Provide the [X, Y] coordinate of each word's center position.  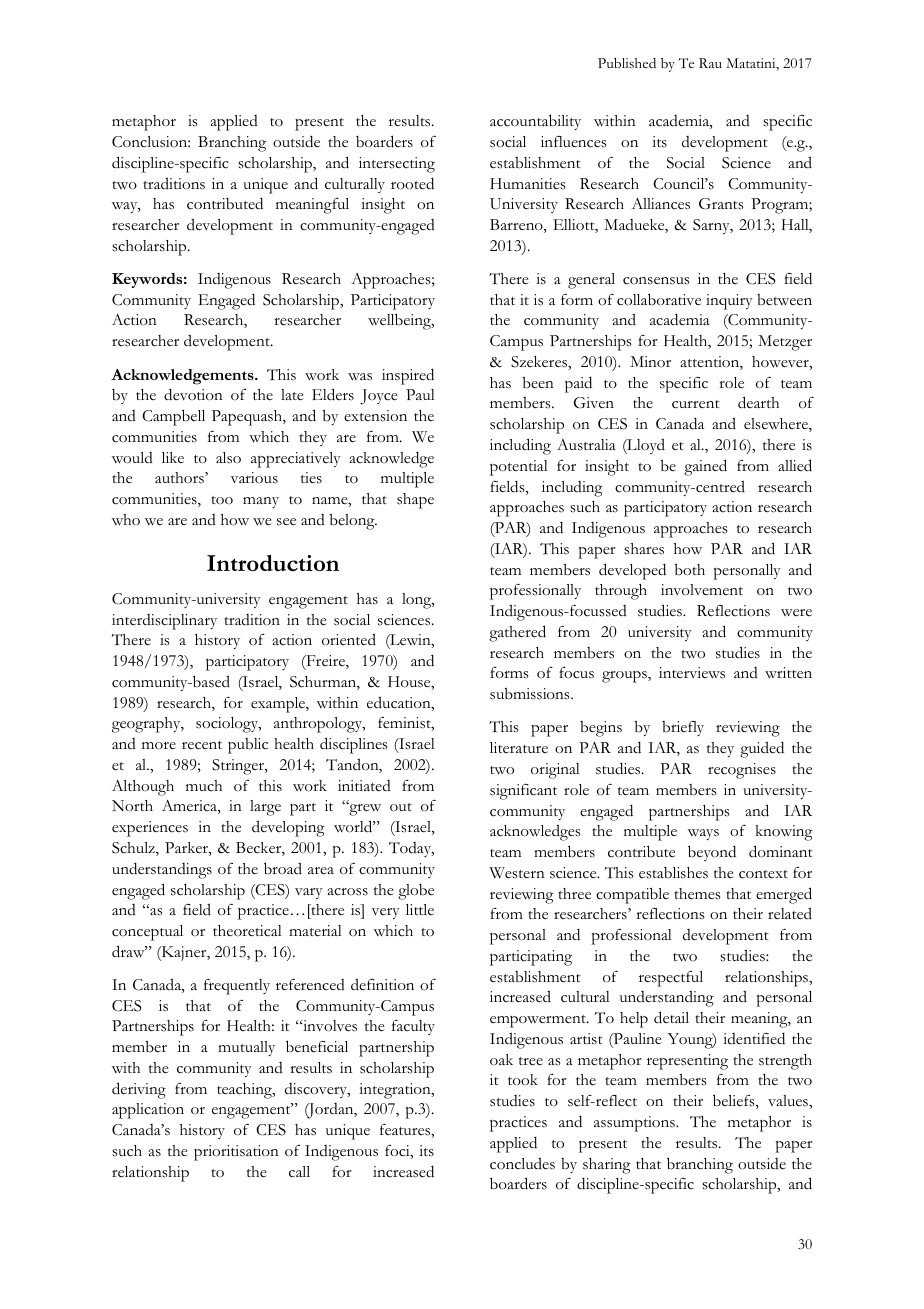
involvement [702, 590]
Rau [710, 63]
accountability [535, 122]
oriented [349, 639]
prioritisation [236, 1153]
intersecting [397, 165]
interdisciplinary [164, 622]
